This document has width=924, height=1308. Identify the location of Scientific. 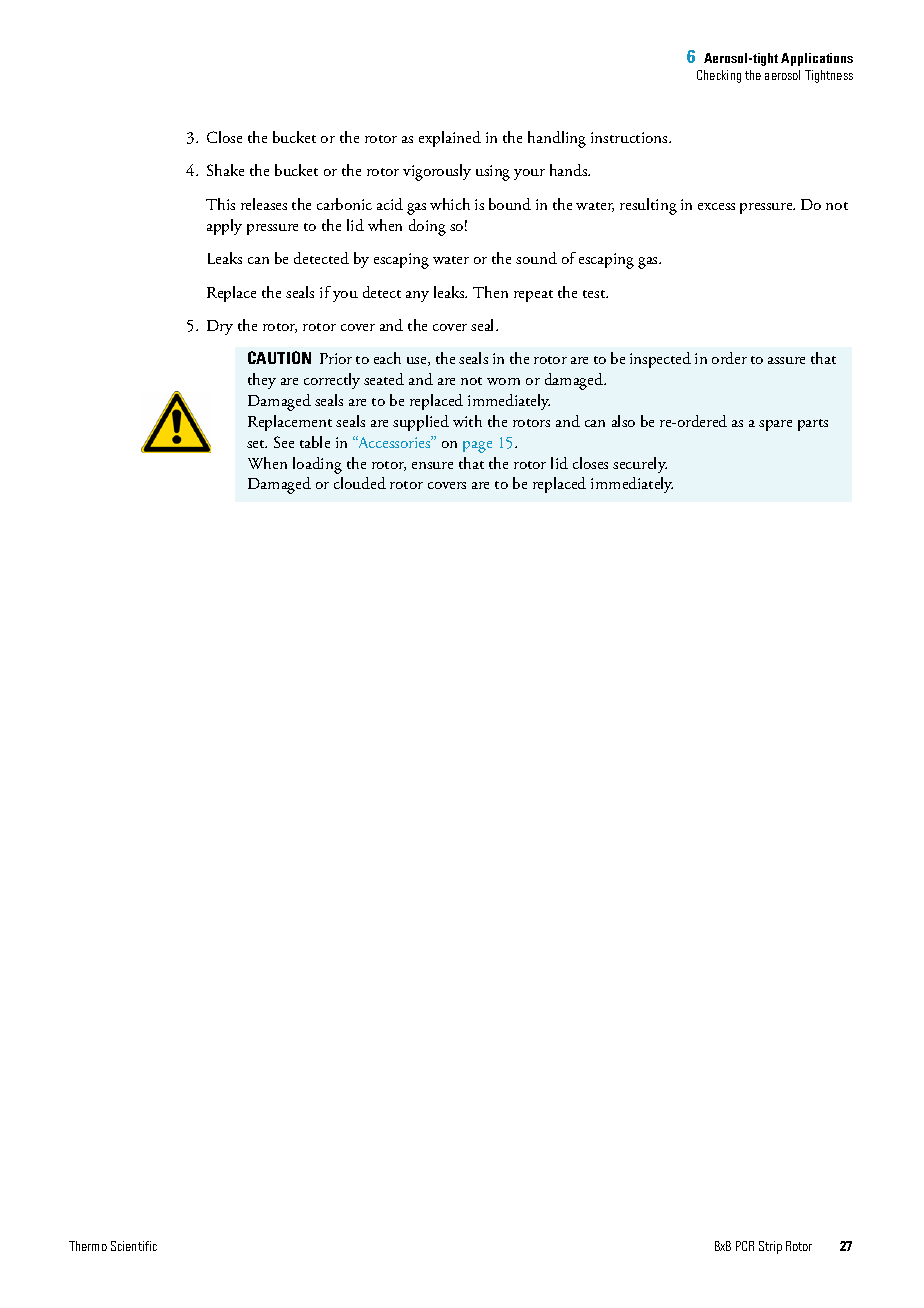
(134, 1246).
